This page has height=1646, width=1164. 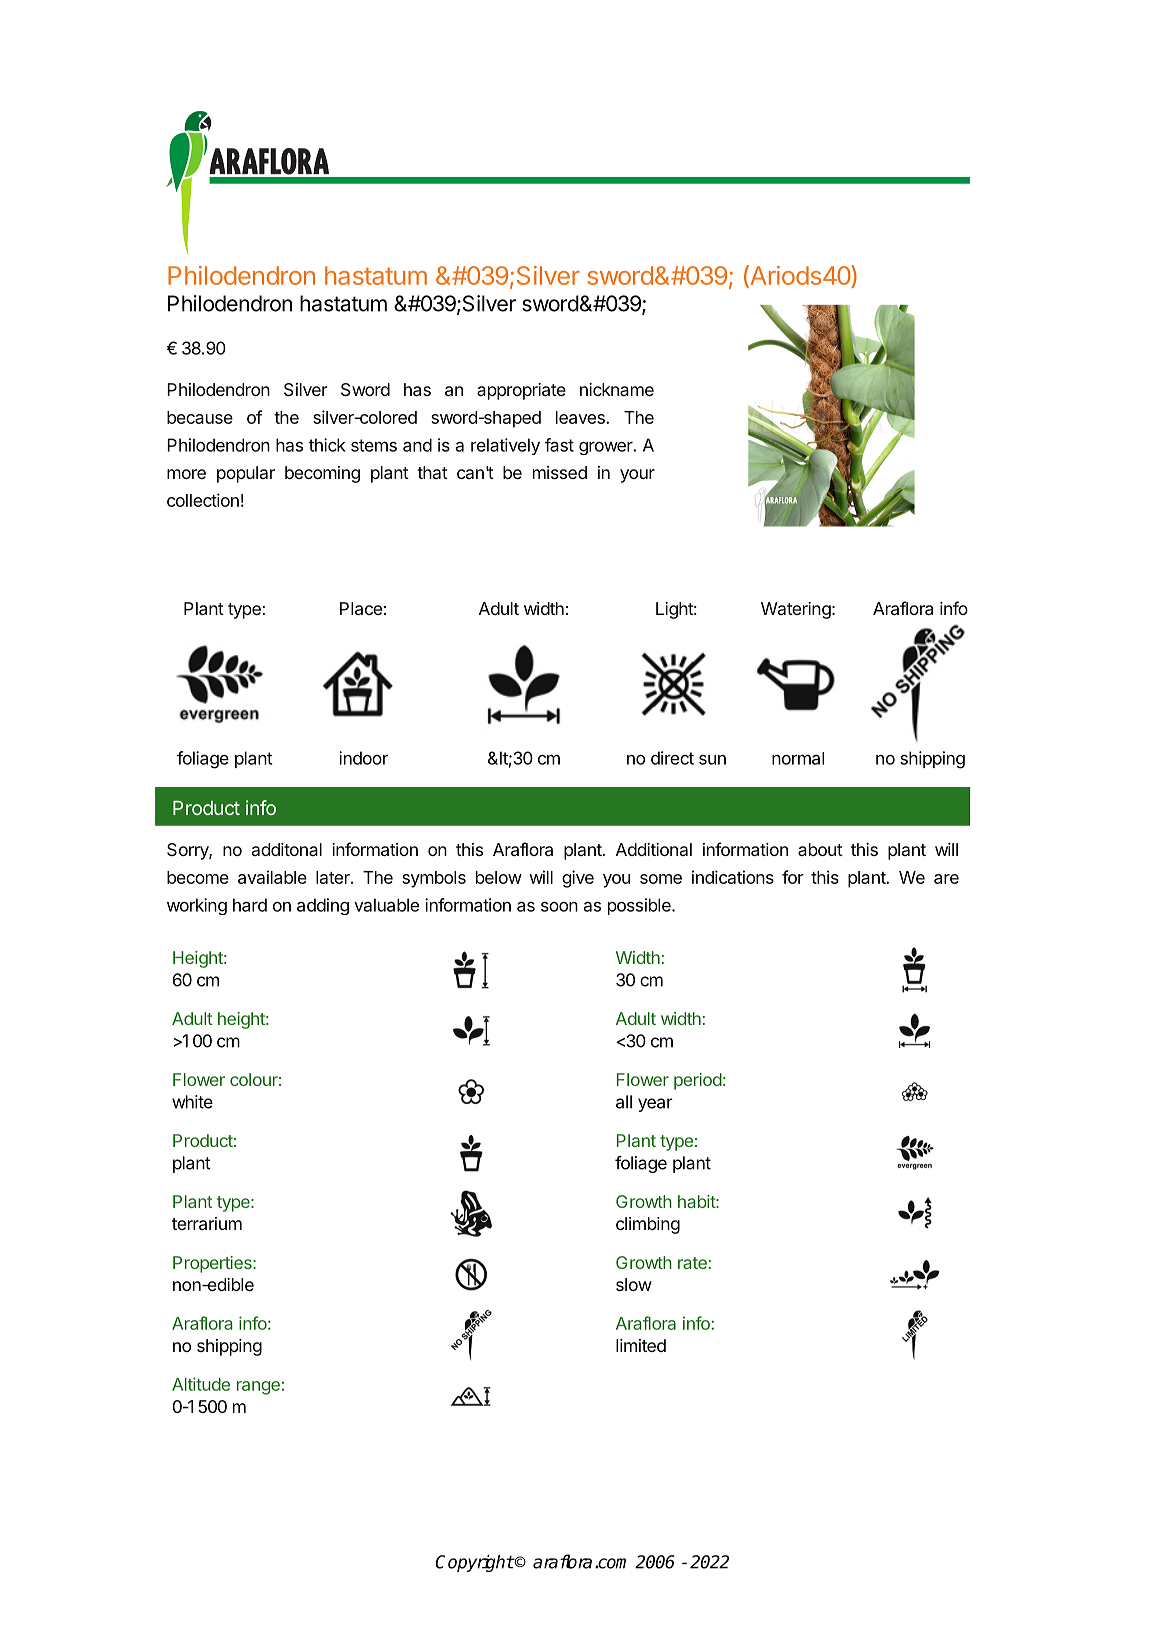 I want to click on normal, so click(x=798, y=758).
